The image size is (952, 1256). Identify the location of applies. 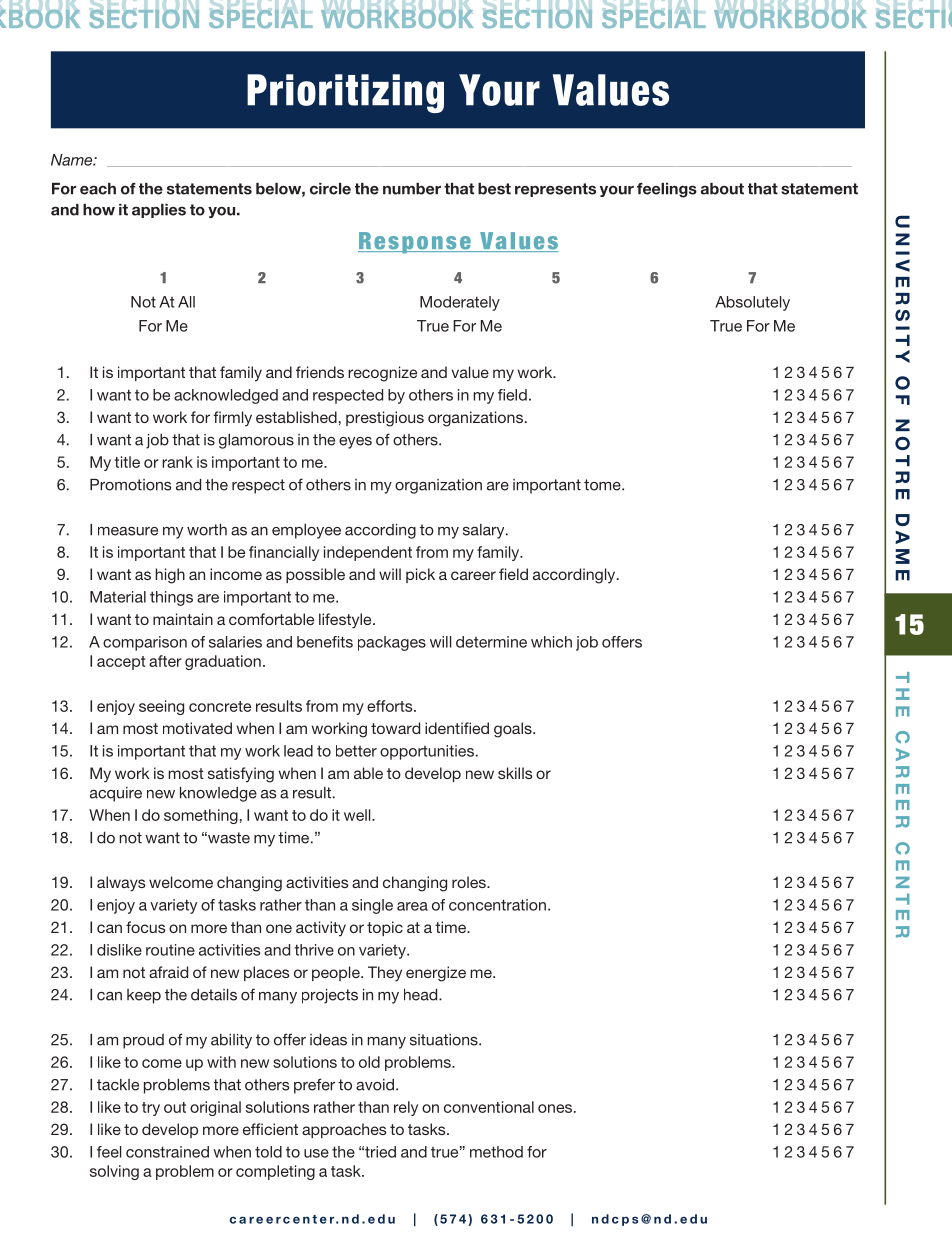
(159, 211).
